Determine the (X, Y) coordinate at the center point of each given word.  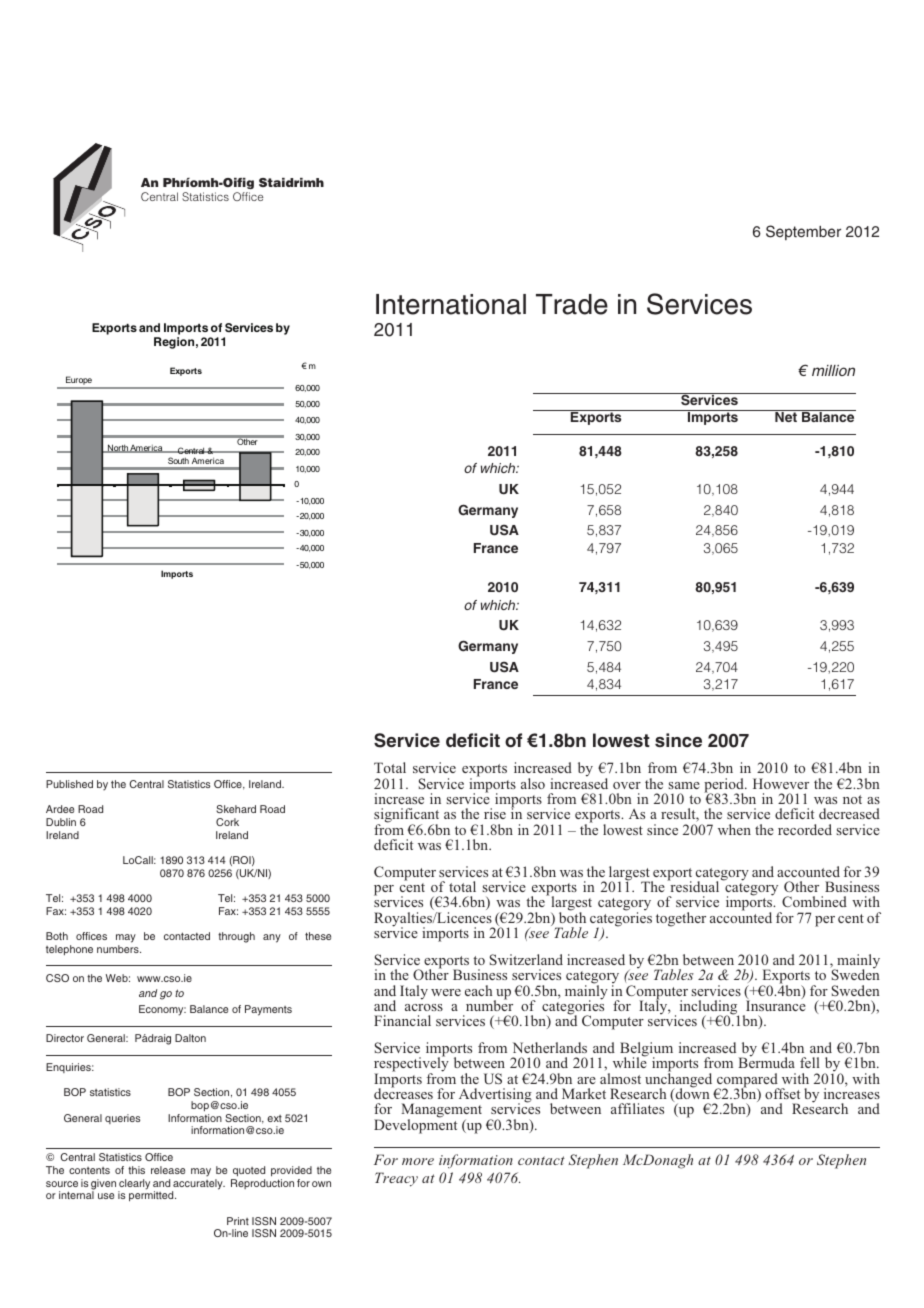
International (451, 304)
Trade (572, 304)
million (833, 370)
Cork (227, 822)
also (533, 783)
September (803, 232)
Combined (814, 901)
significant (406, 817)
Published (69, 784)
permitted (152, 1195)
